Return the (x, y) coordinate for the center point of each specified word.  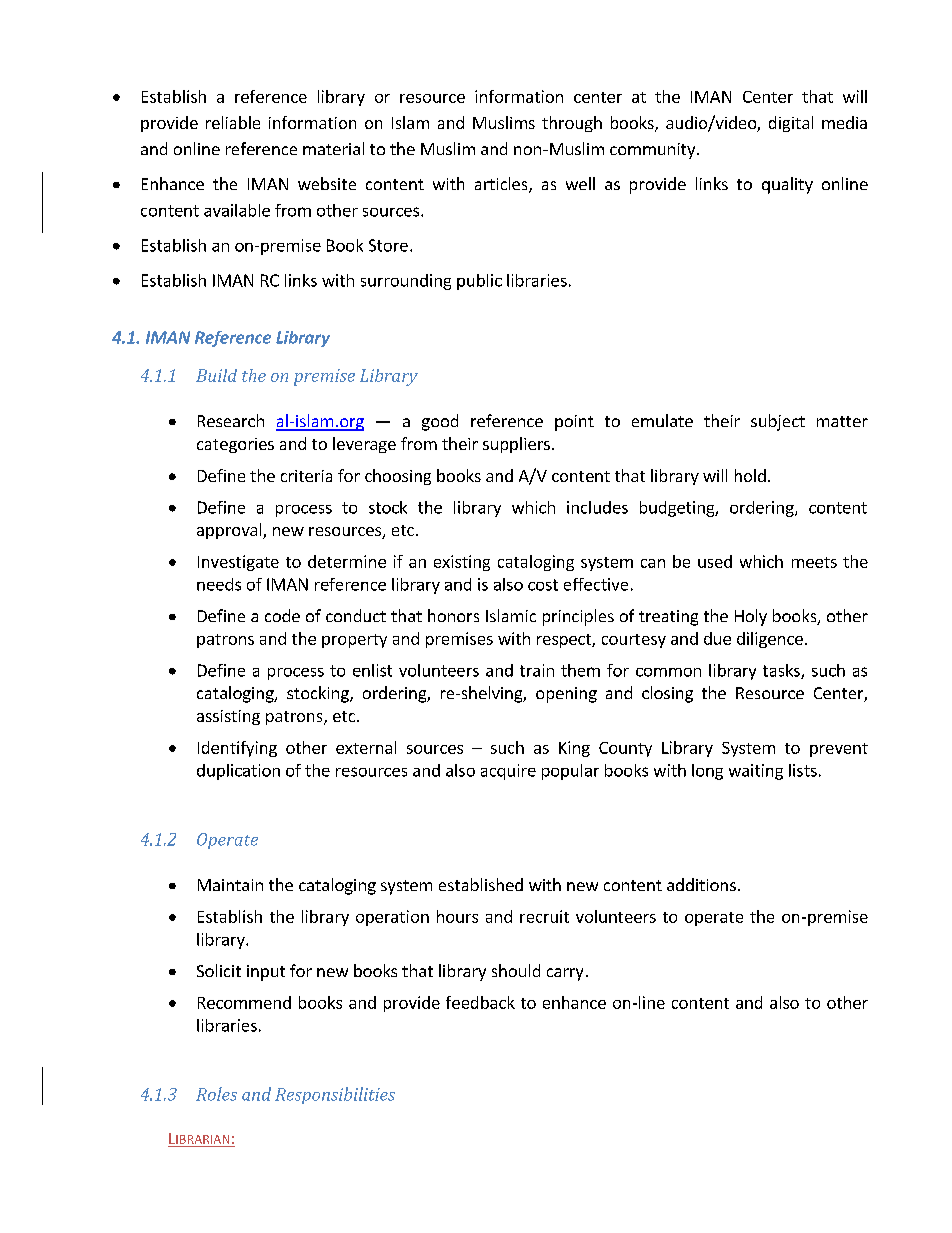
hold (750, 475)
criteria (306, 476)
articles (502, 185)
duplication (238, 772)
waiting (756, 772)
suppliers (516, 445)
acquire (508, 772)
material (333, 148)
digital (791, 124)
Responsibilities (335, 1095)
